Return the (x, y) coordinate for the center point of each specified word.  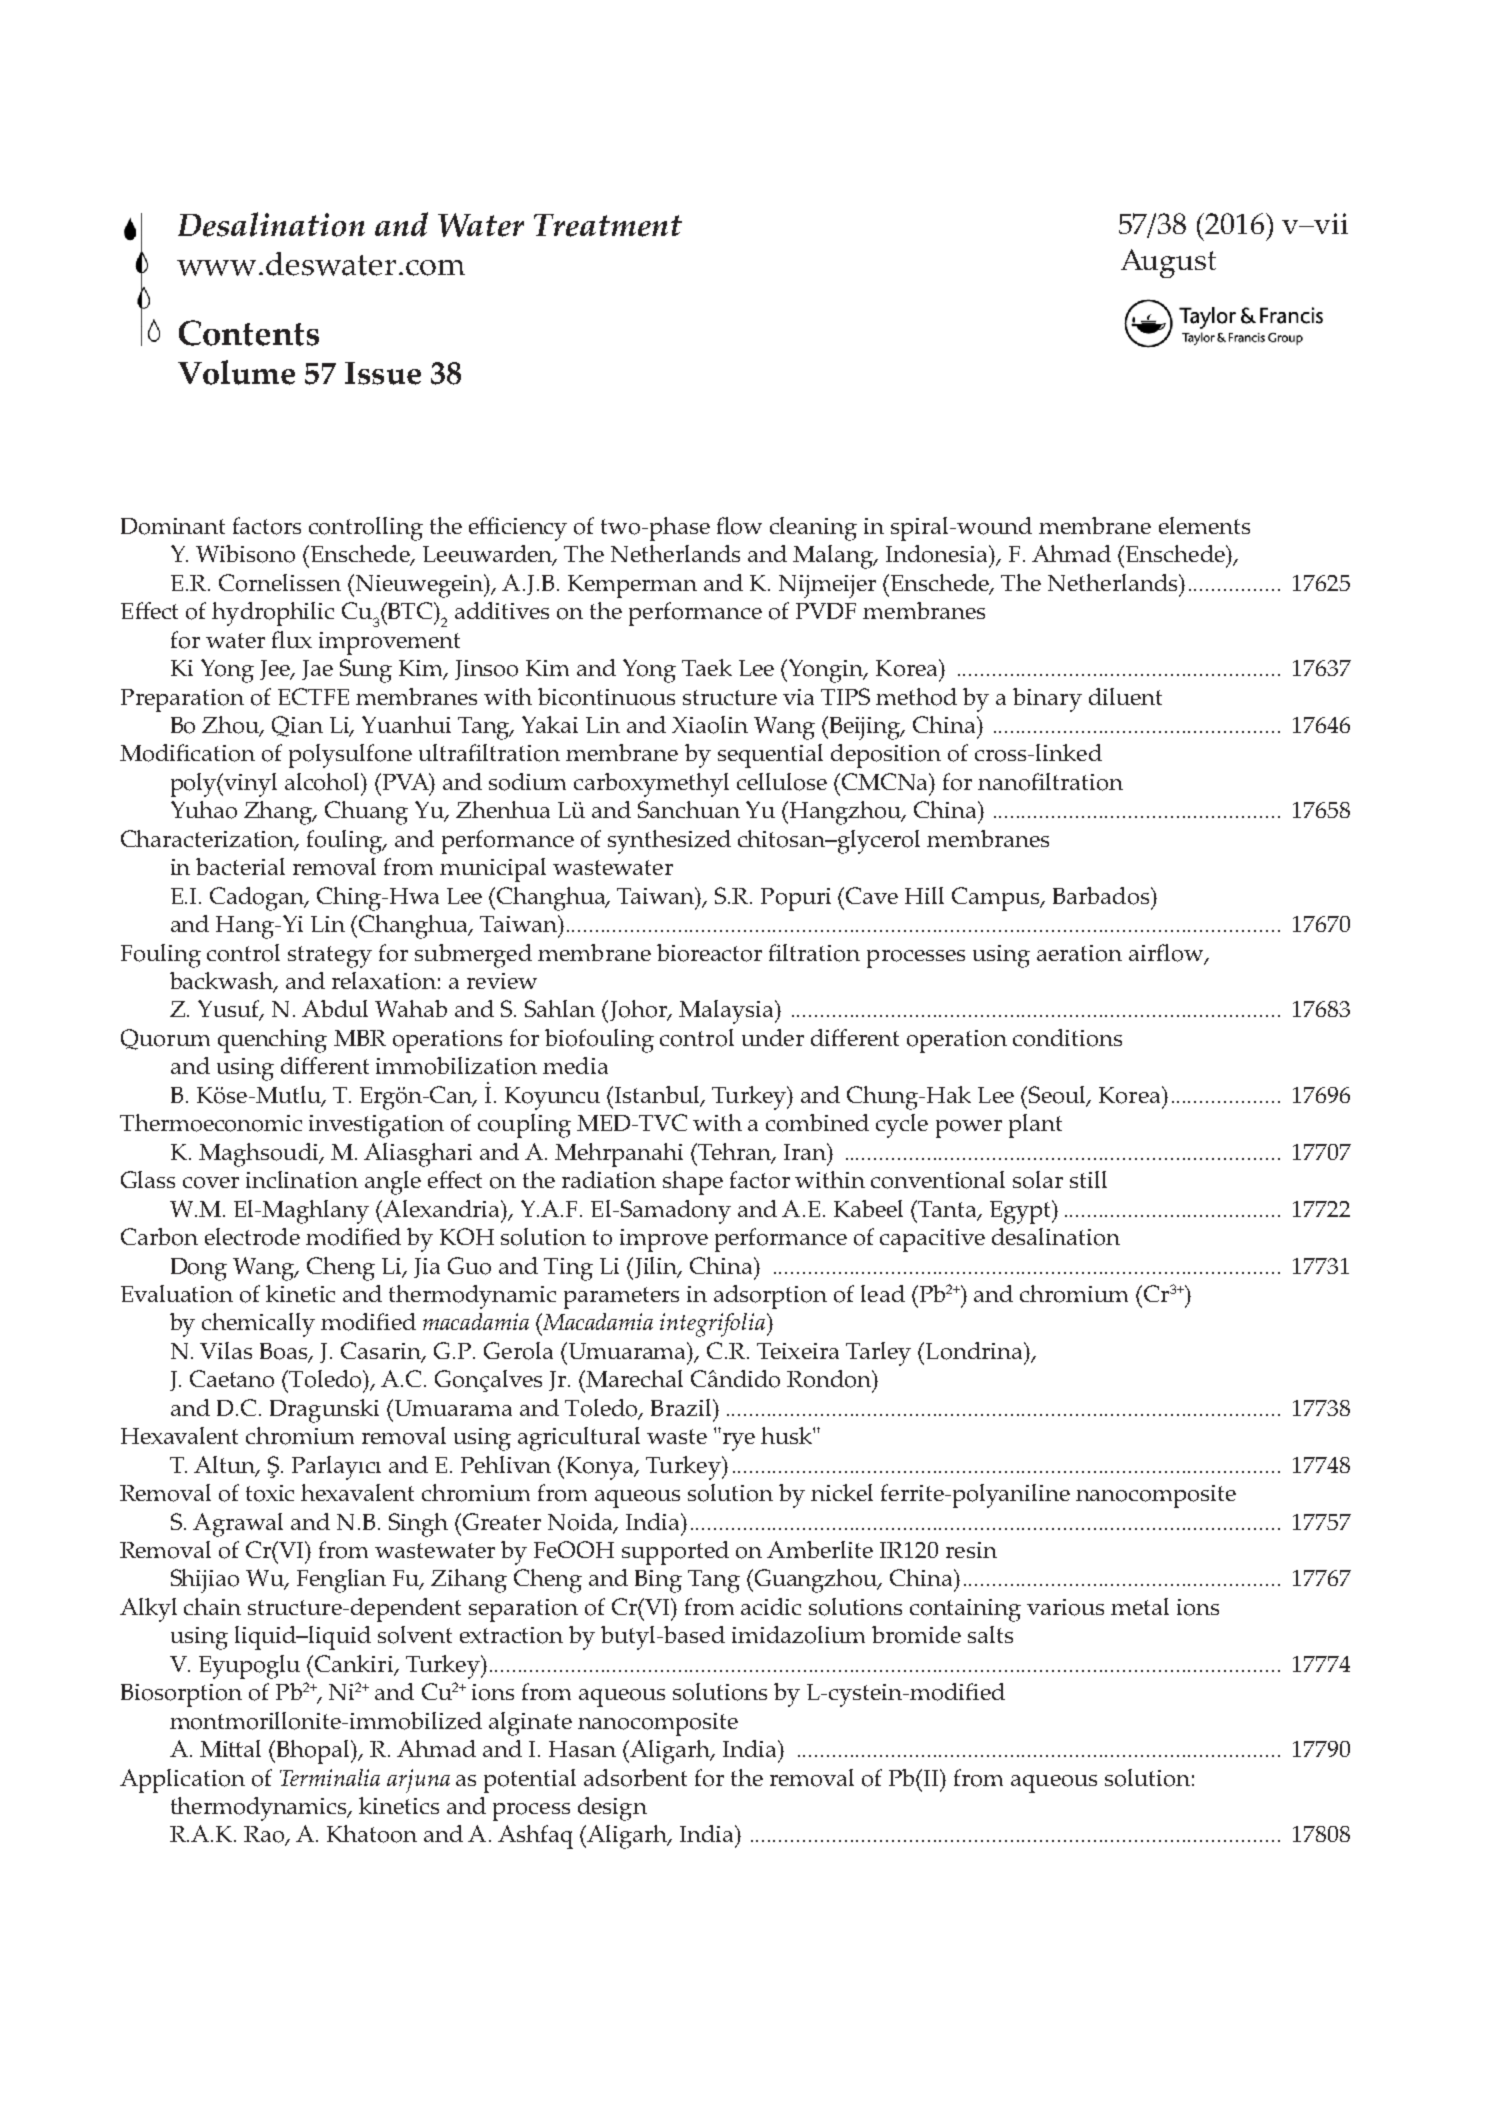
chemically (258, 1325)
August (1168, 263)
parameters (621, 1298)
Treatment (608, 225)
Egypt (1022, 1212)
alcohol (324, 782)
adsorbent (635, 1778)
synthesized (669, 842)
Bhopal (315, 1752)
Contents (249, 333)
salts (990, 1634)
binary (1047, 700)
